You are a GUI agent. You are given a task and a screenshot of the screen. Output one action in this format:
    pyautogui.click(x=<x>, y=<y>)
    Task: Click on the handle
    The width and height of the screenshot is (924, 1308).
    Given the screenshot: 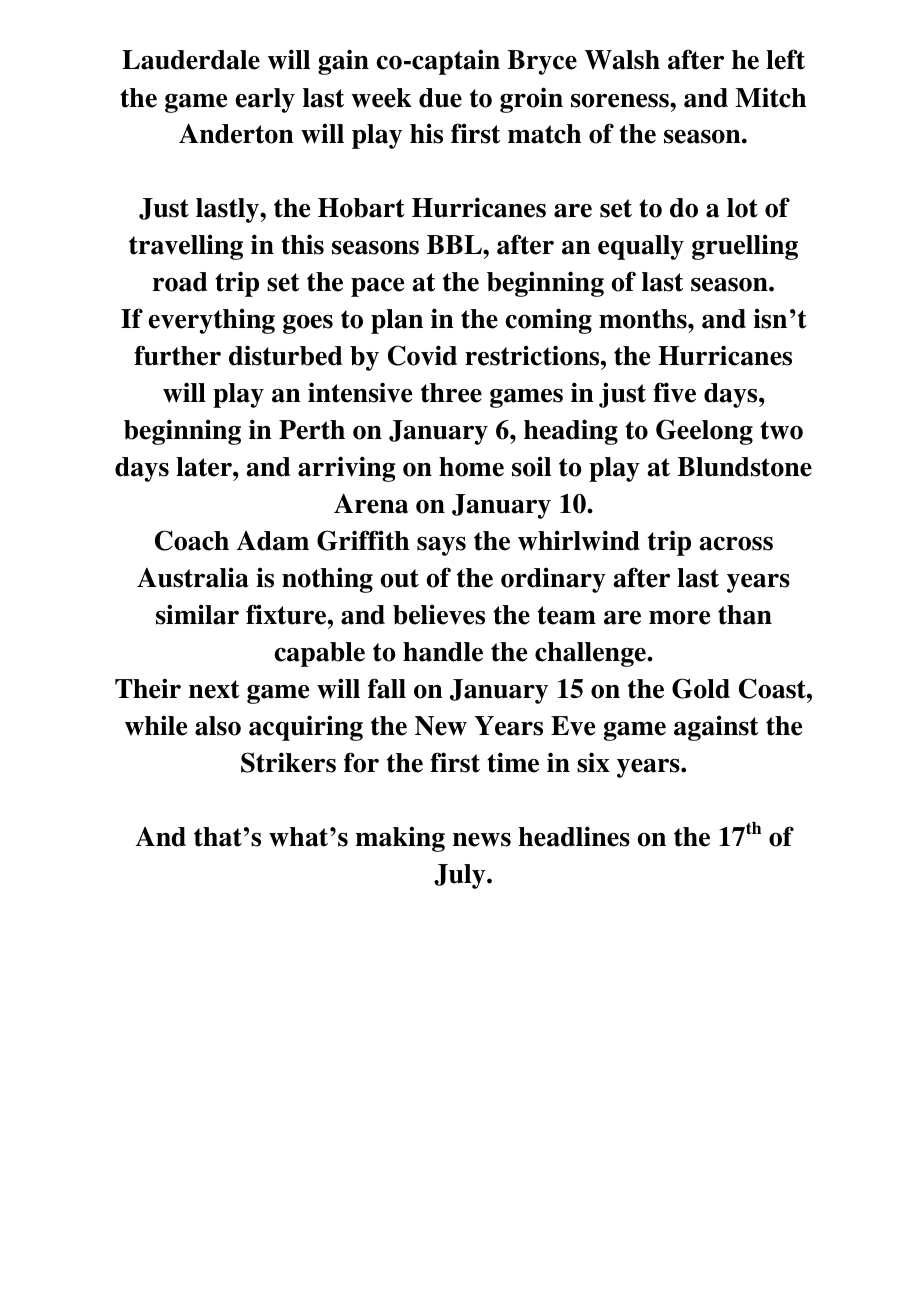 What is the action you would take?
    pyautogui.click(x=443, y=652)
